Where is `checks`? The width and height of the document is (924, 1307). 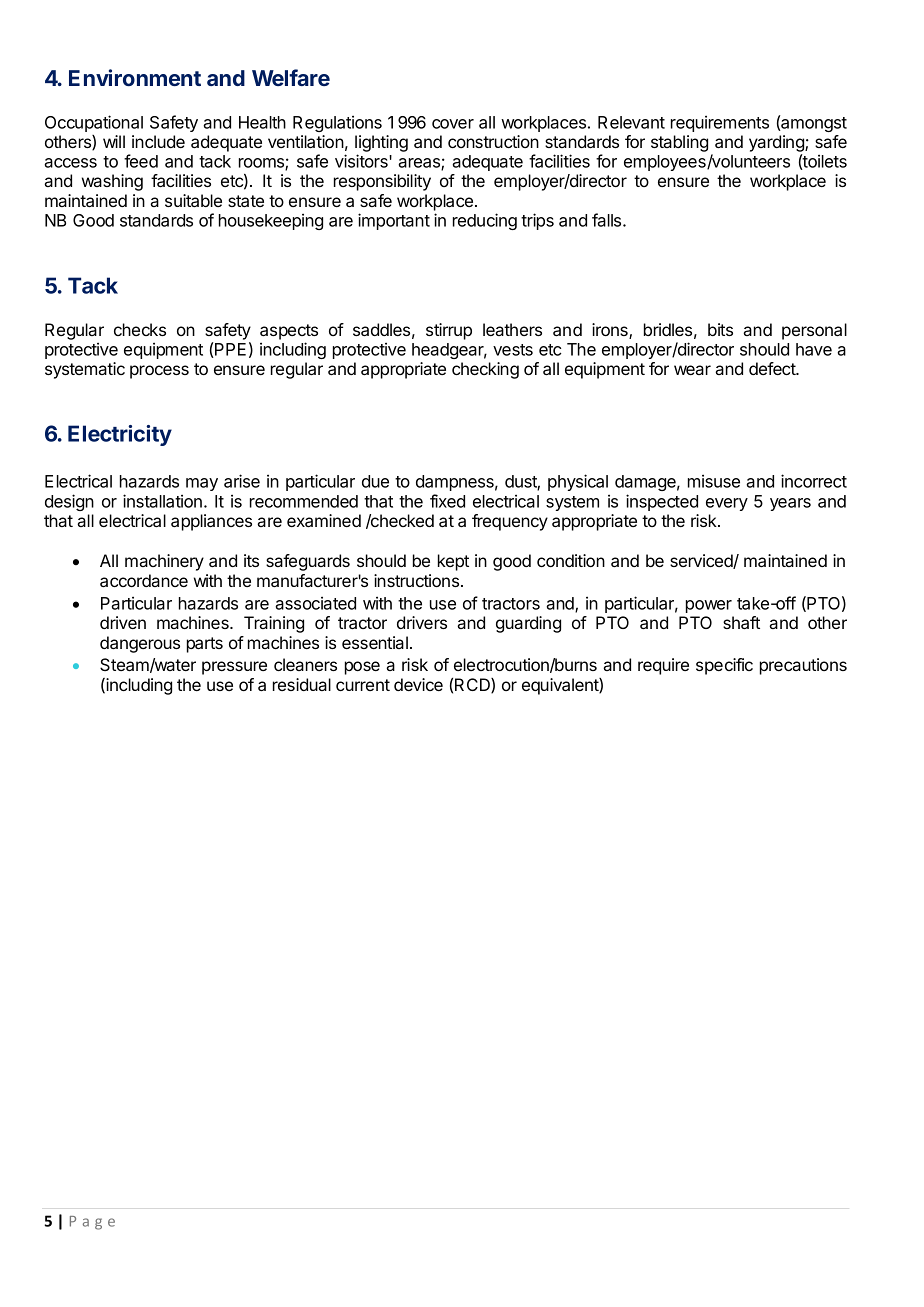
checks is located at coordinates (140, 329).
